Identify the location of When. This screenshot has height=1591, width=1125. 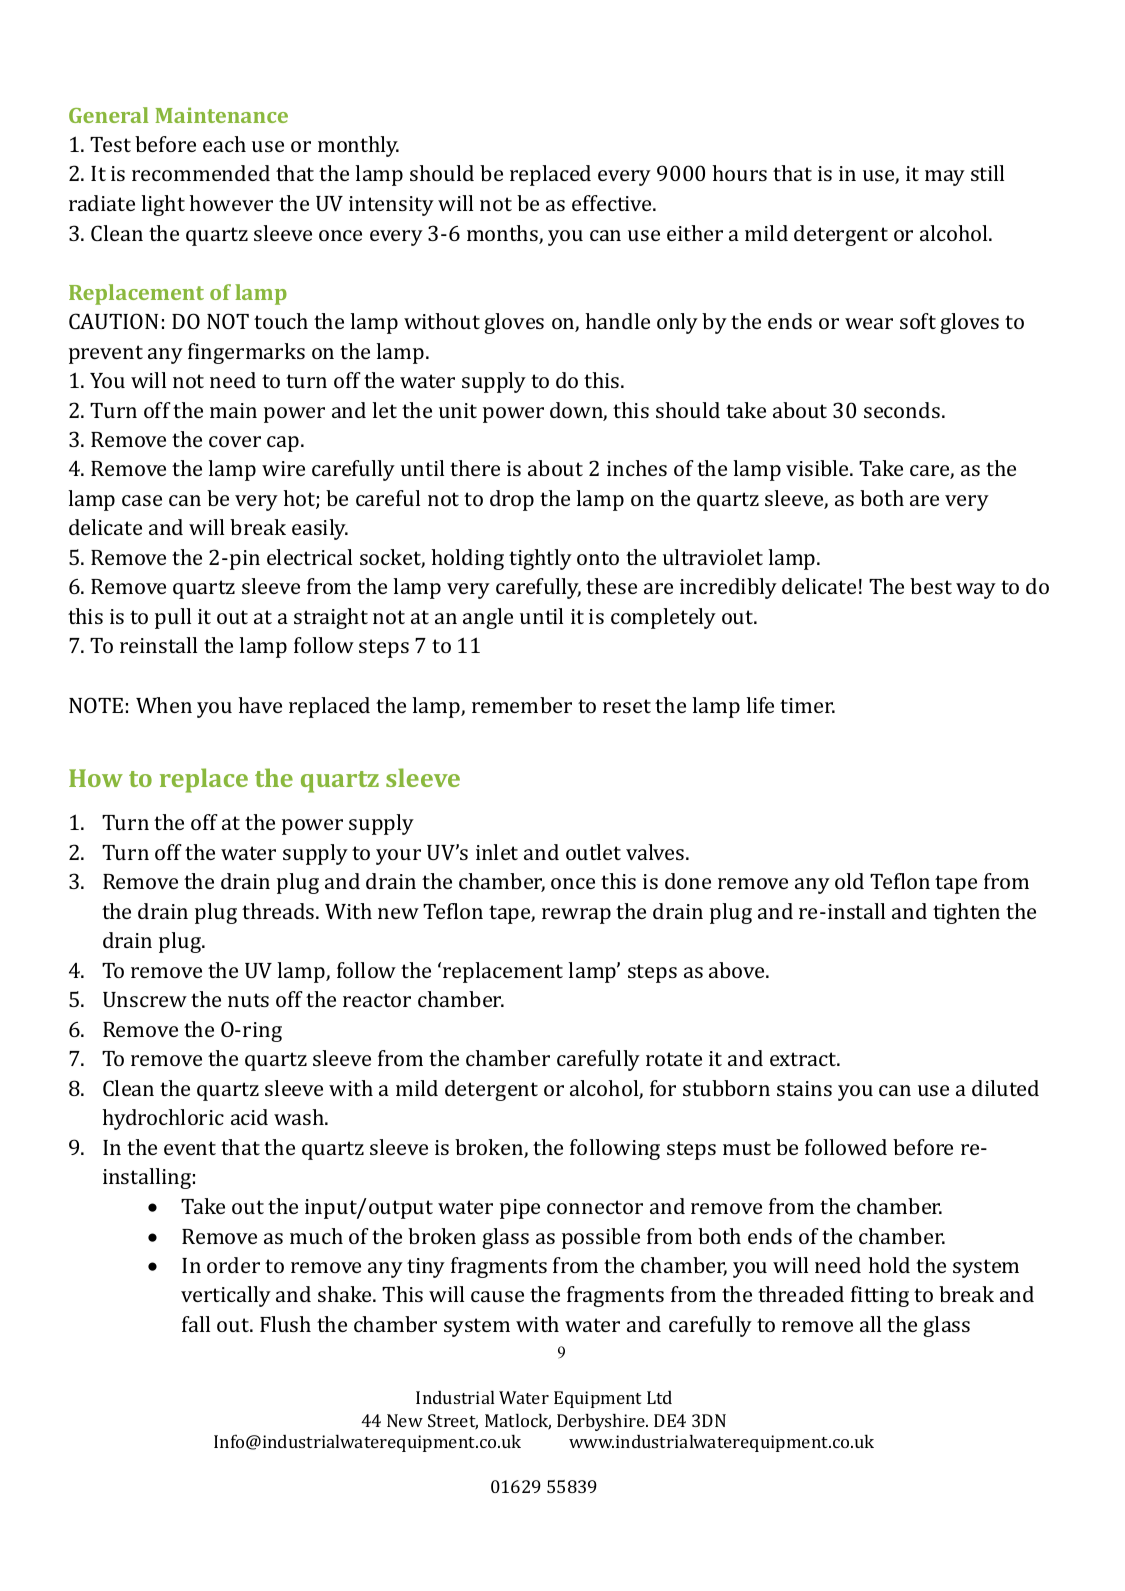
(164, 705).
